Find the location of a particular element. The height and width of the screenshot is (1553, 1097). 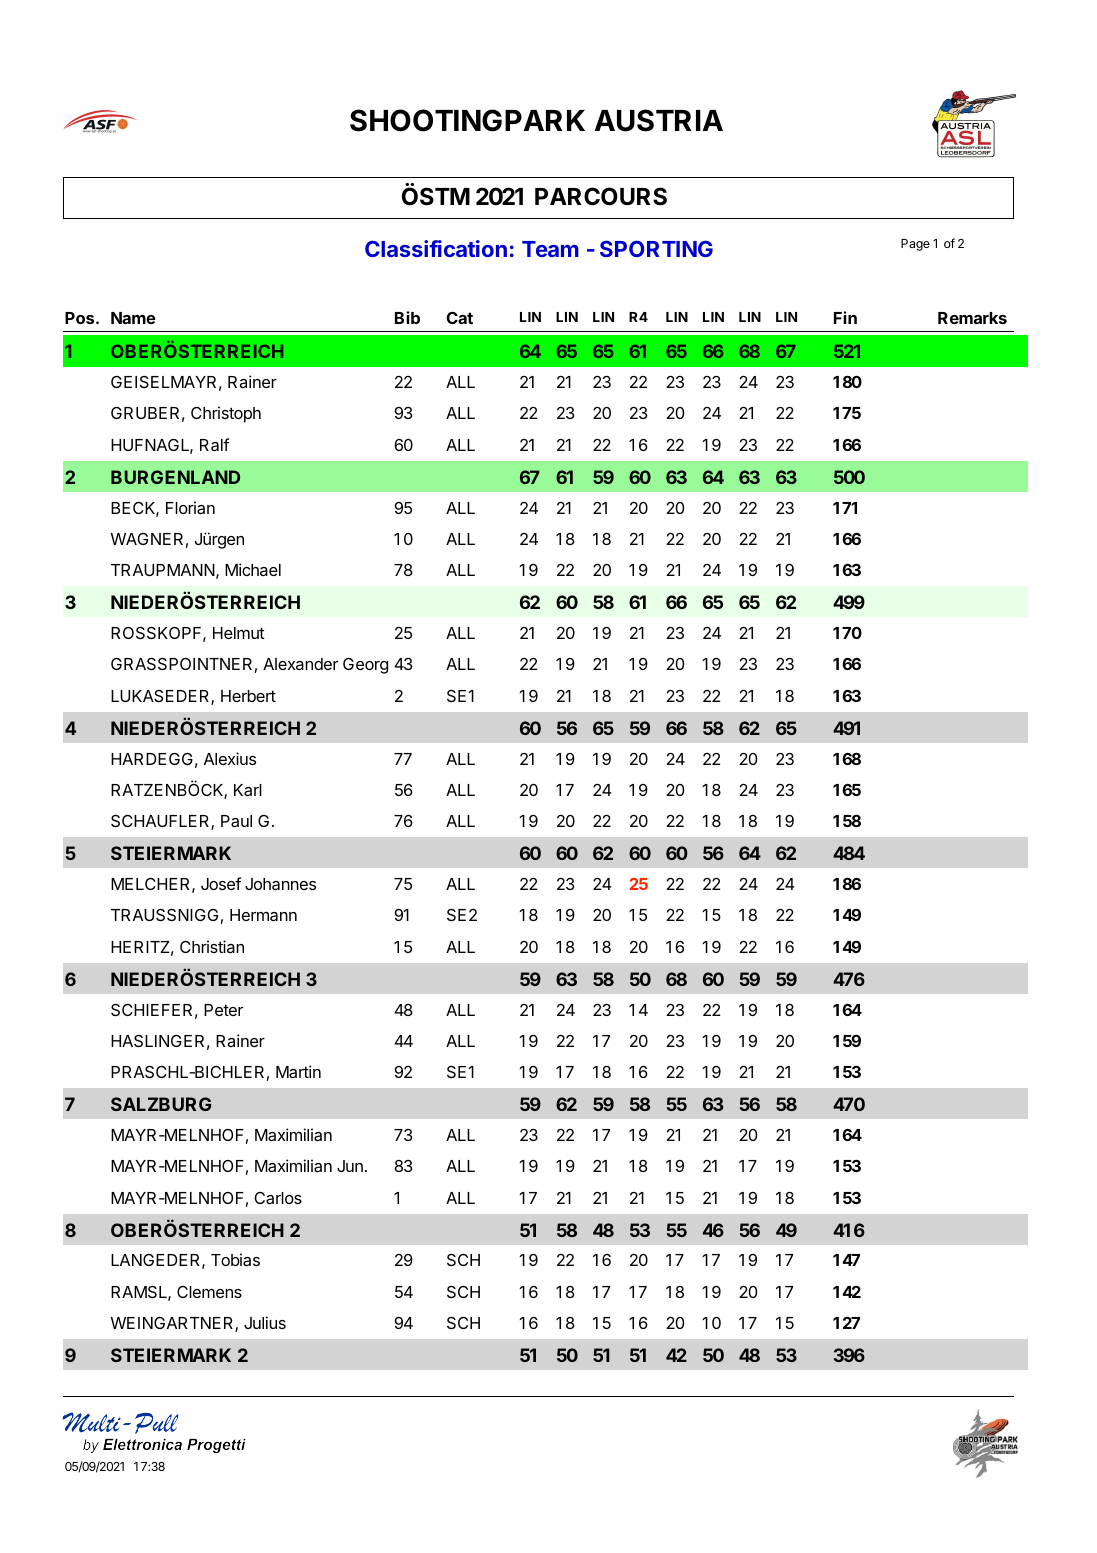

Georg is located at coordinates (365, 666).
